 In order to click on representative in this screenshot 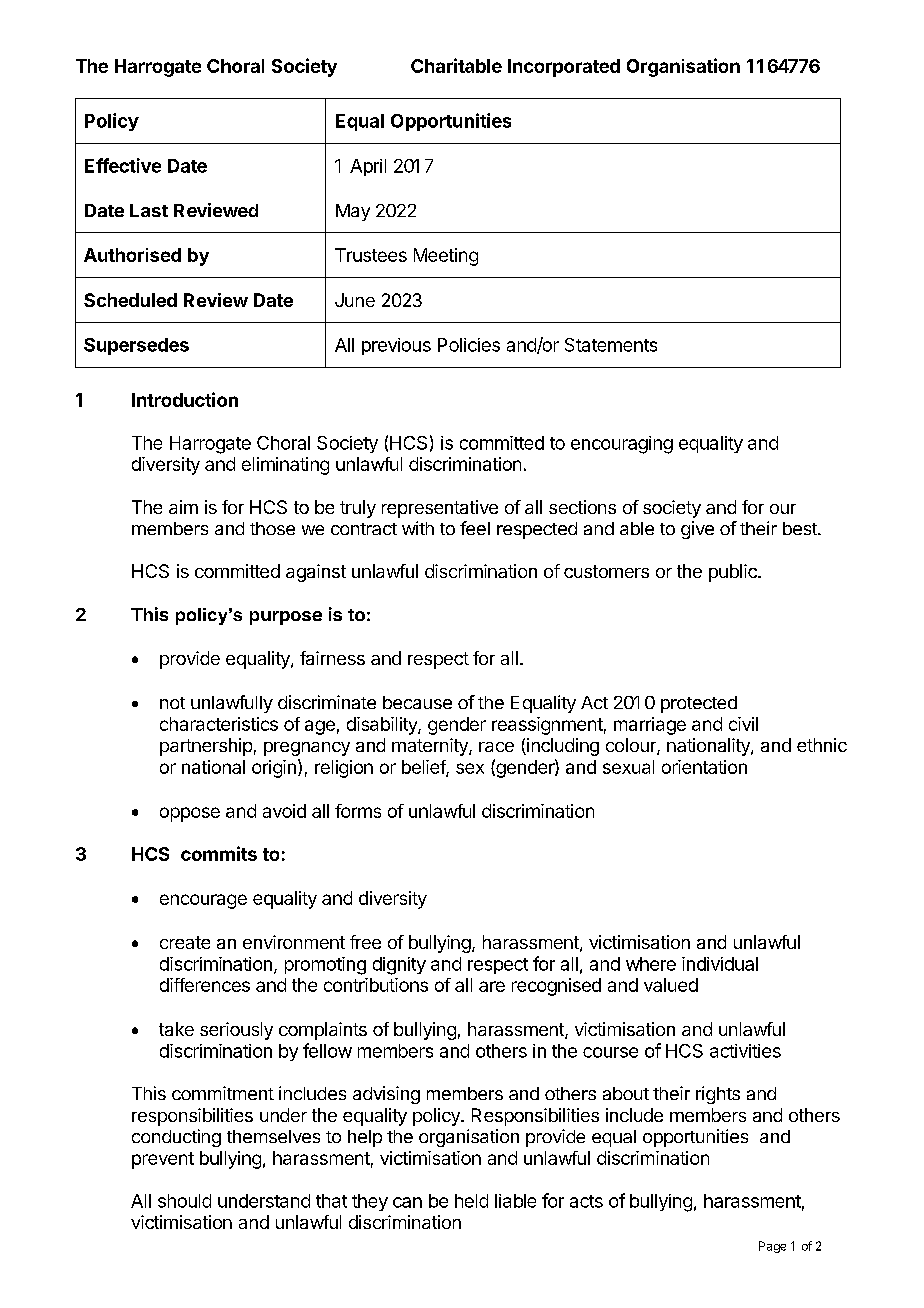, I will do `click(440, 509)`.
